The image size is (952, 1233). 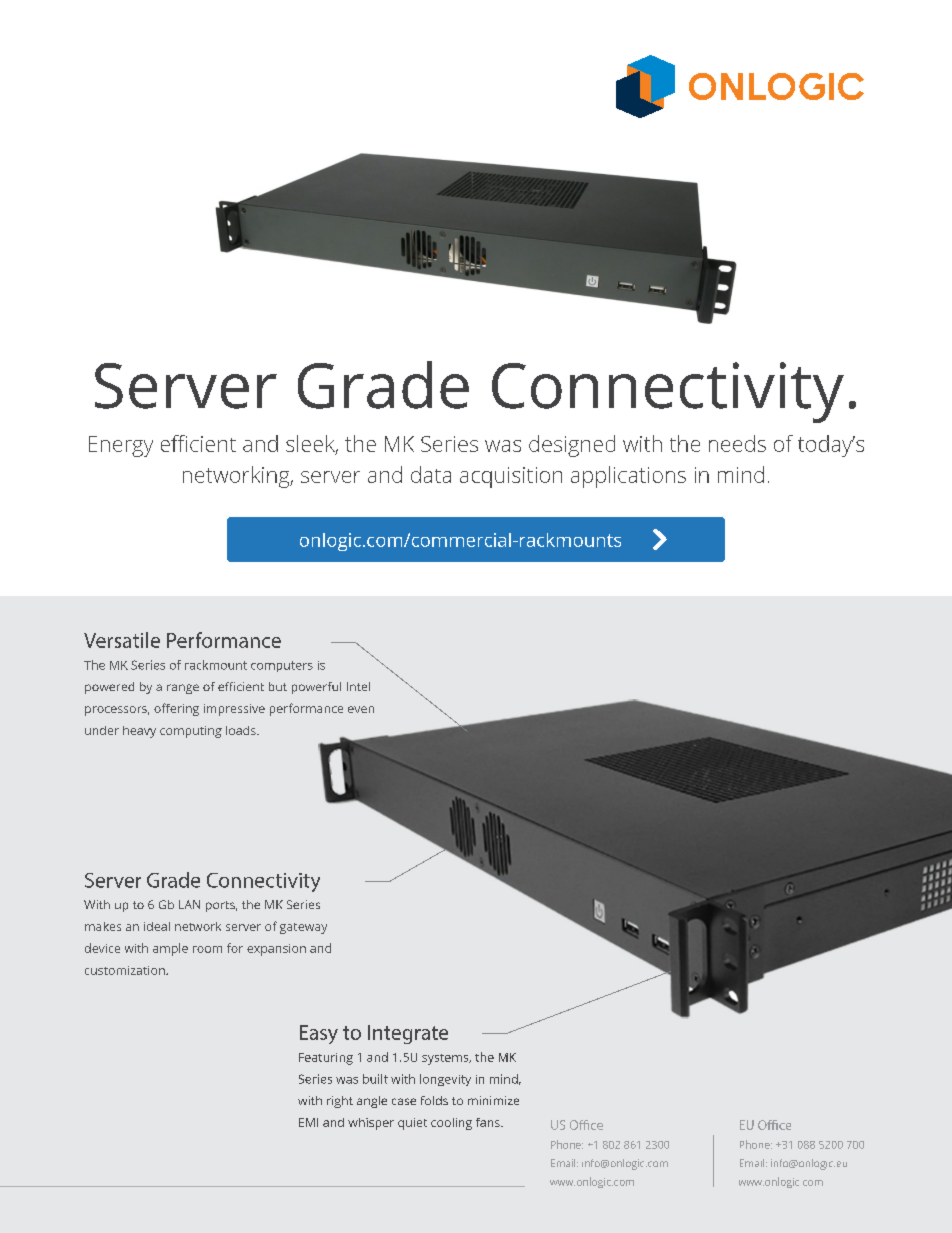 I want to click on systems, so click(x=446, y=1059).
